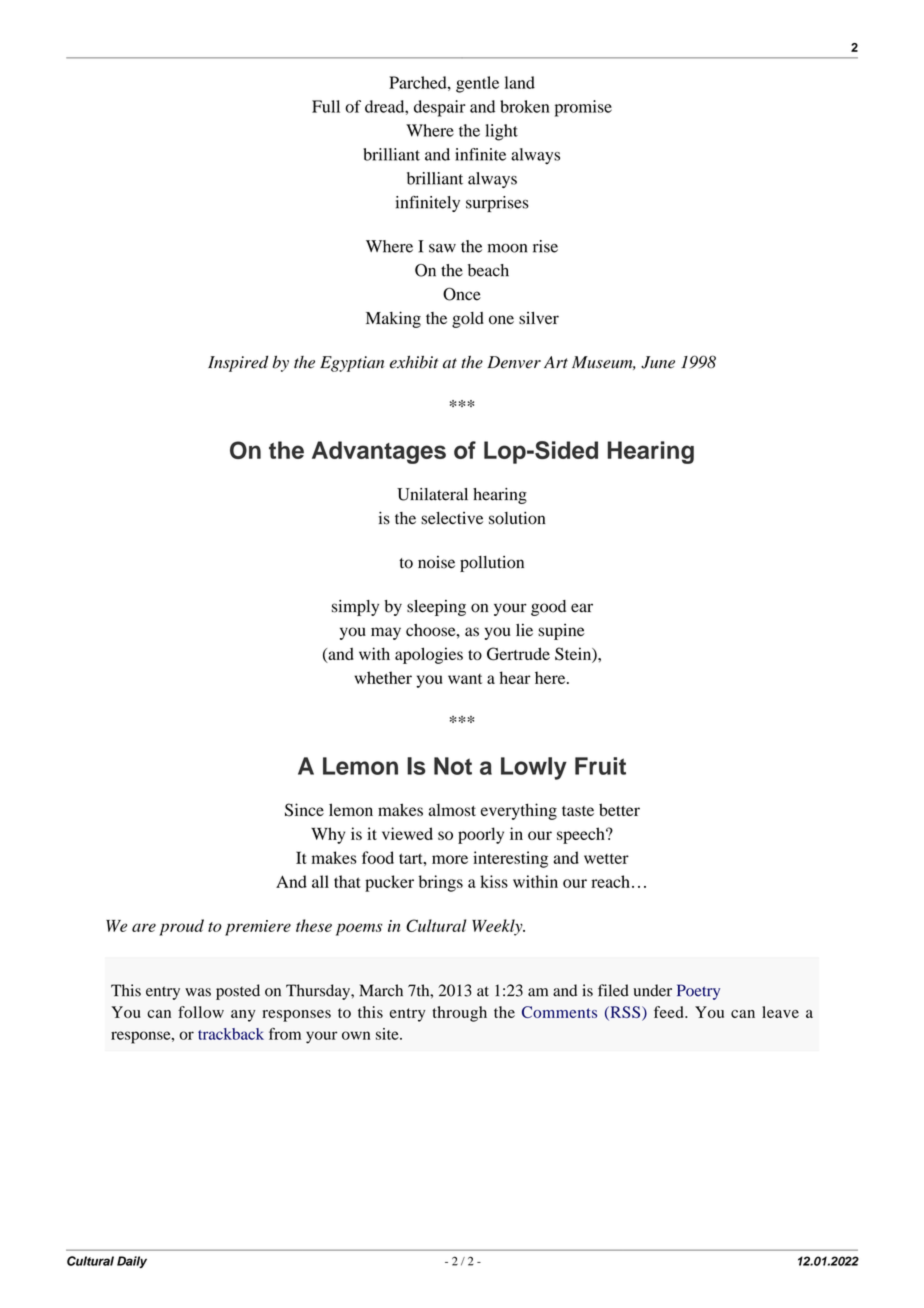  Describe the element at coordinates (181, 927) in the document. I see `proud` at that location.
